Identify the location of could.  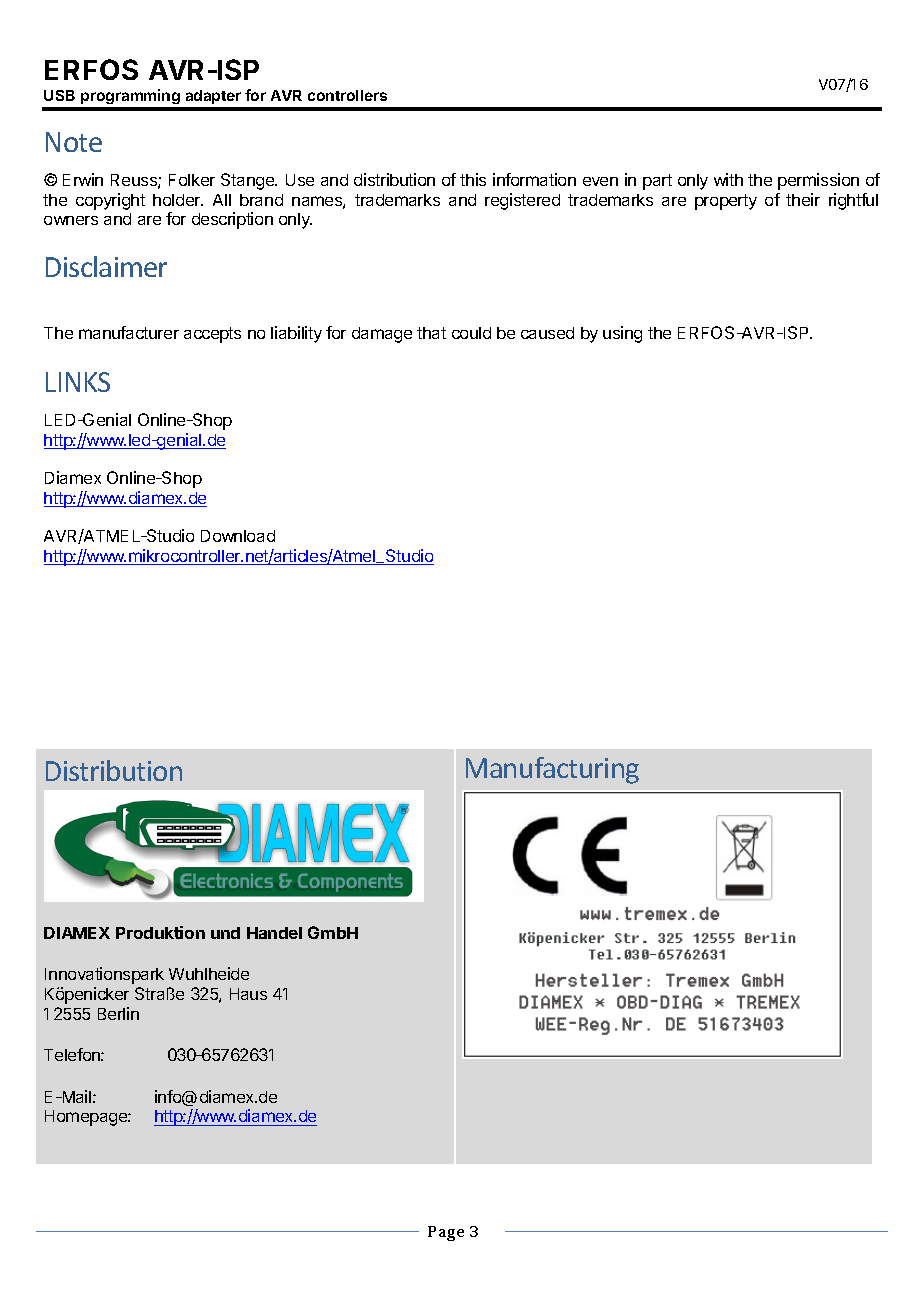
(471, 333).
